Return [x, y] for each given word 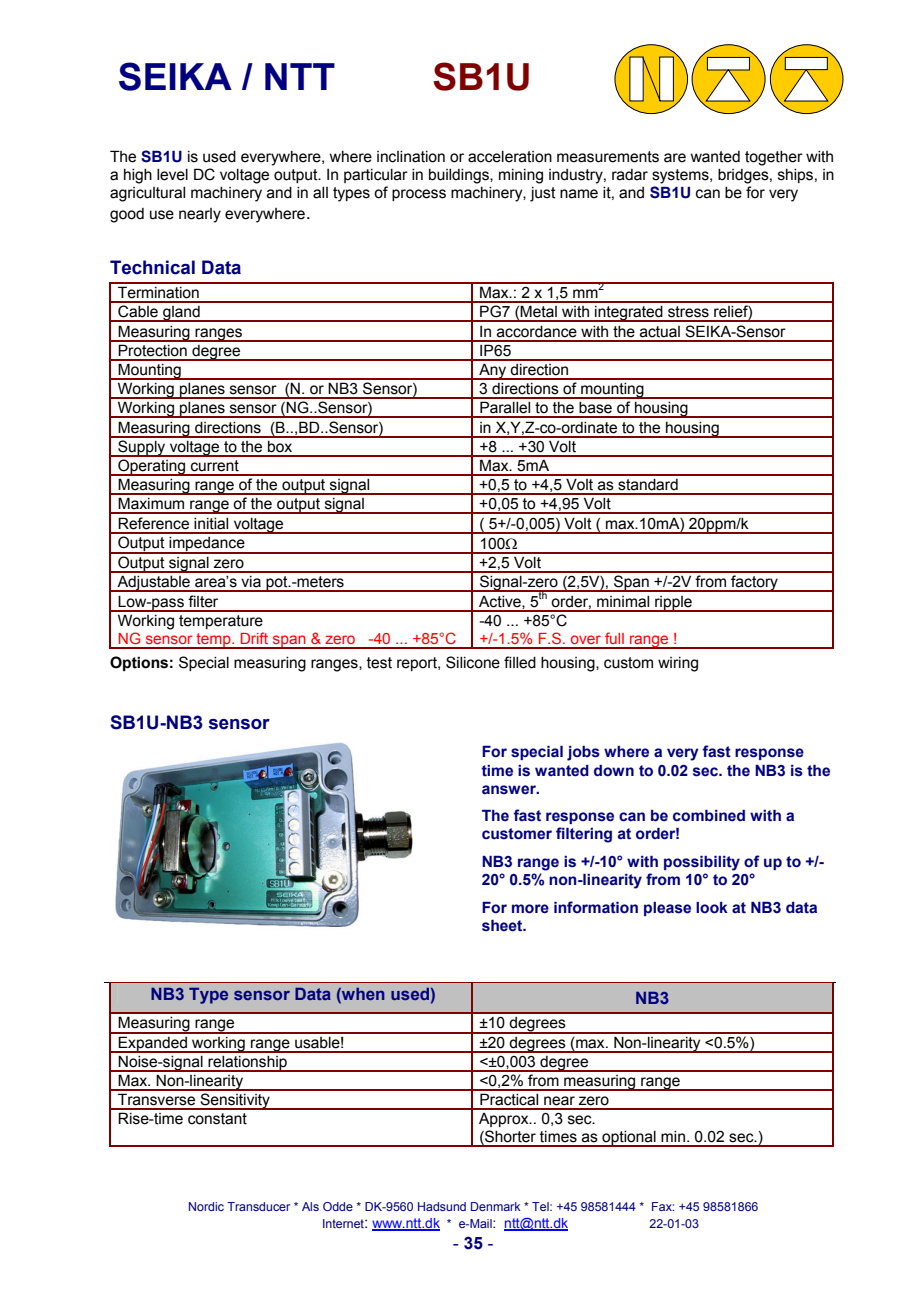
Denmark [496, 1206]
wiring [678, 664]
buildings [460, 176]
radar [630, 175]
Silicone [473, 662]
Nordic [206, 1206]
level [172, 175]
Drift [254, 638]
